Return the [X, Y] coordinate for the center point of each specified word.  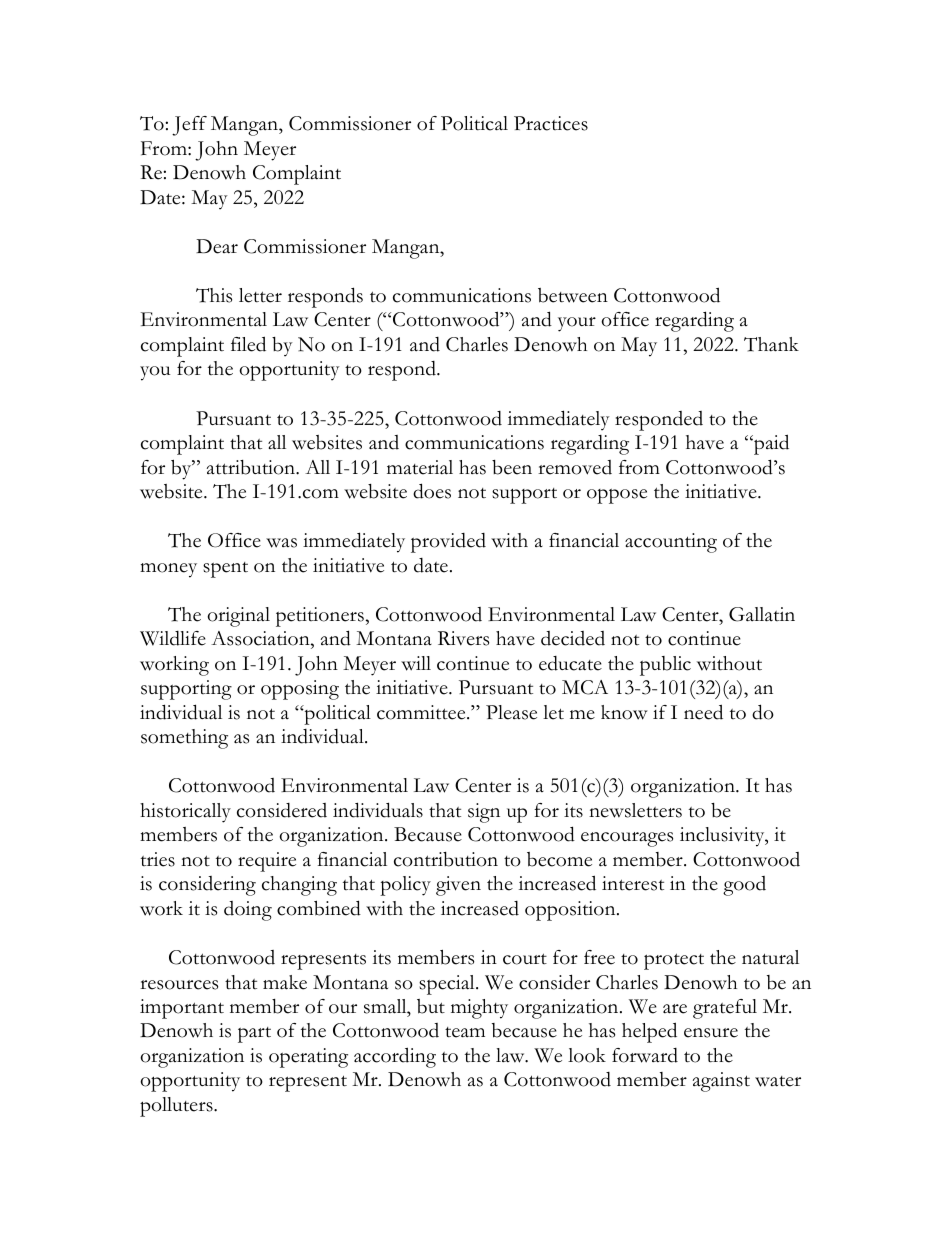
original [238, 617]
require [267, 862]
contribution [446, 859]
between [573, 295]
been [512, 467]
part [254, 1035]
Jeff [189, 126]
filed [248, 344]
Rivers [463, 638]
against [721, 1082]
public [665, 666]
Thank [771, 344]
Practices [551, 123]
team [465, 1032]
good [744, 886]
